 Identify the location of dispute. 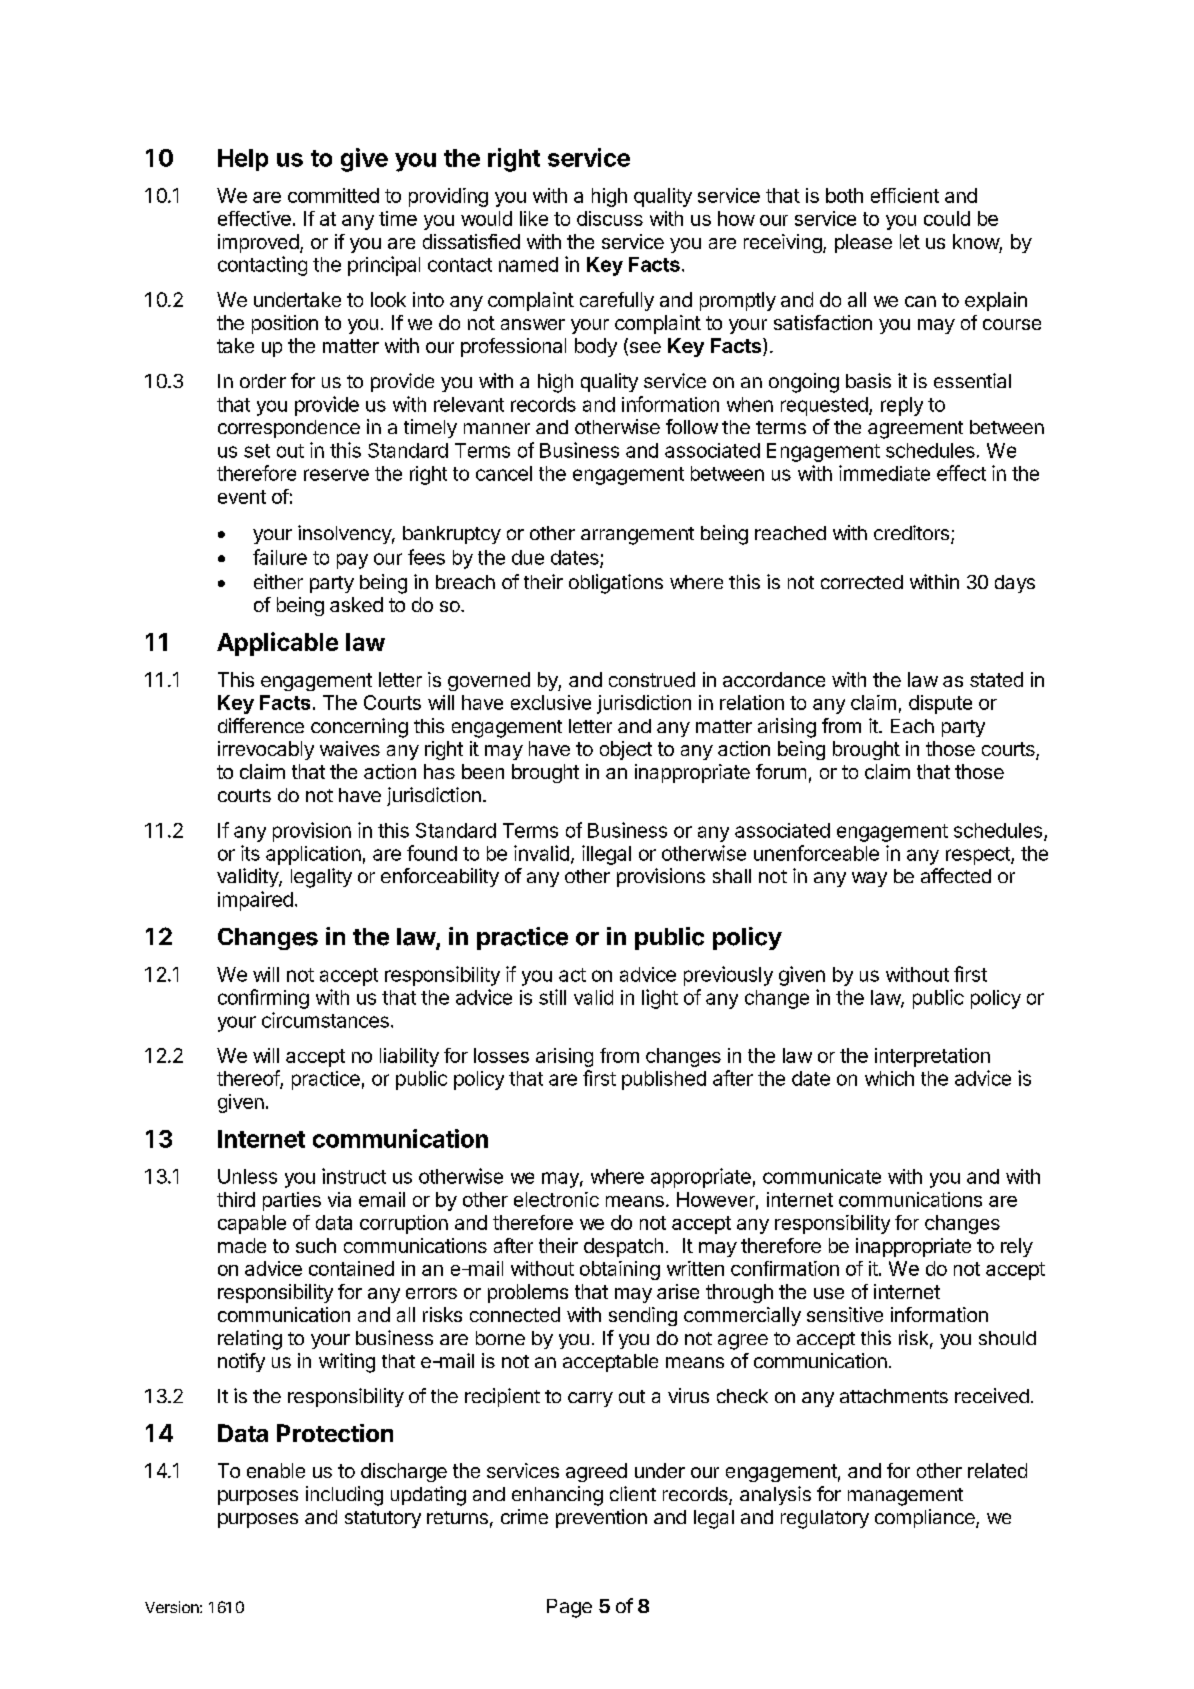
(940, 704).
